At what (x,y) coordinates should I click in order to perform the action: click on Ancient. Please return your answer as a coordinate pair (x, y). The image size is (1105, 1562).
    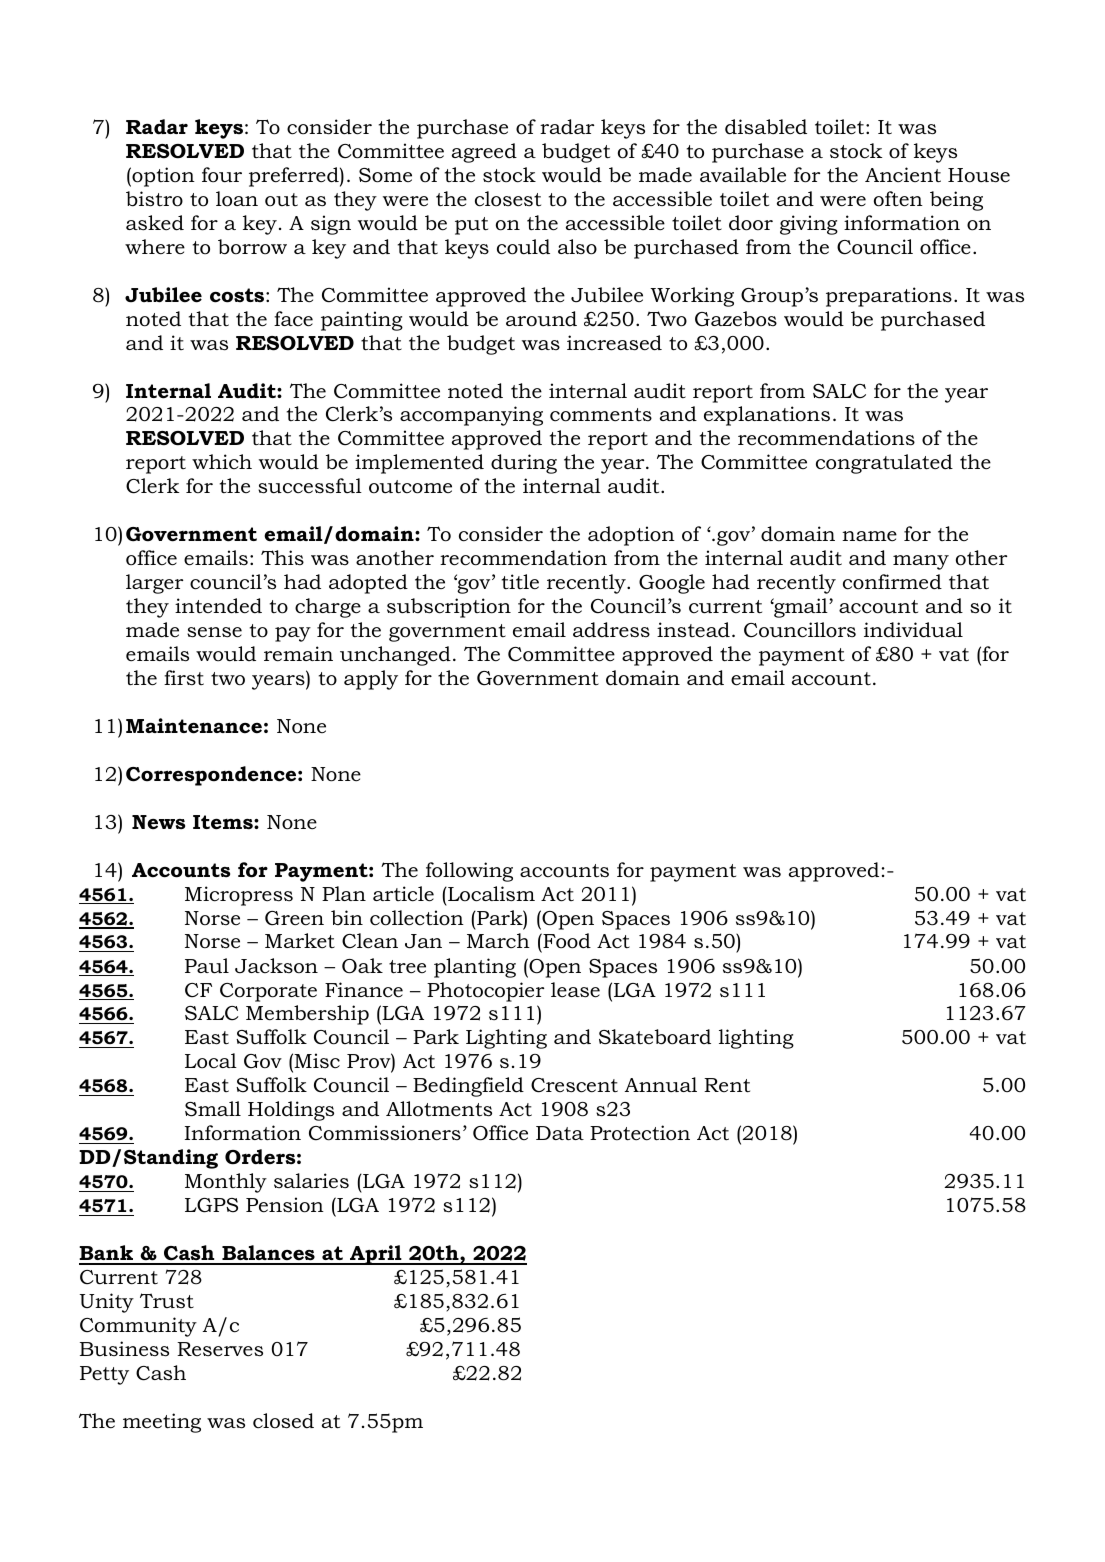
    Looking at the image, I should click on (903, 175).
